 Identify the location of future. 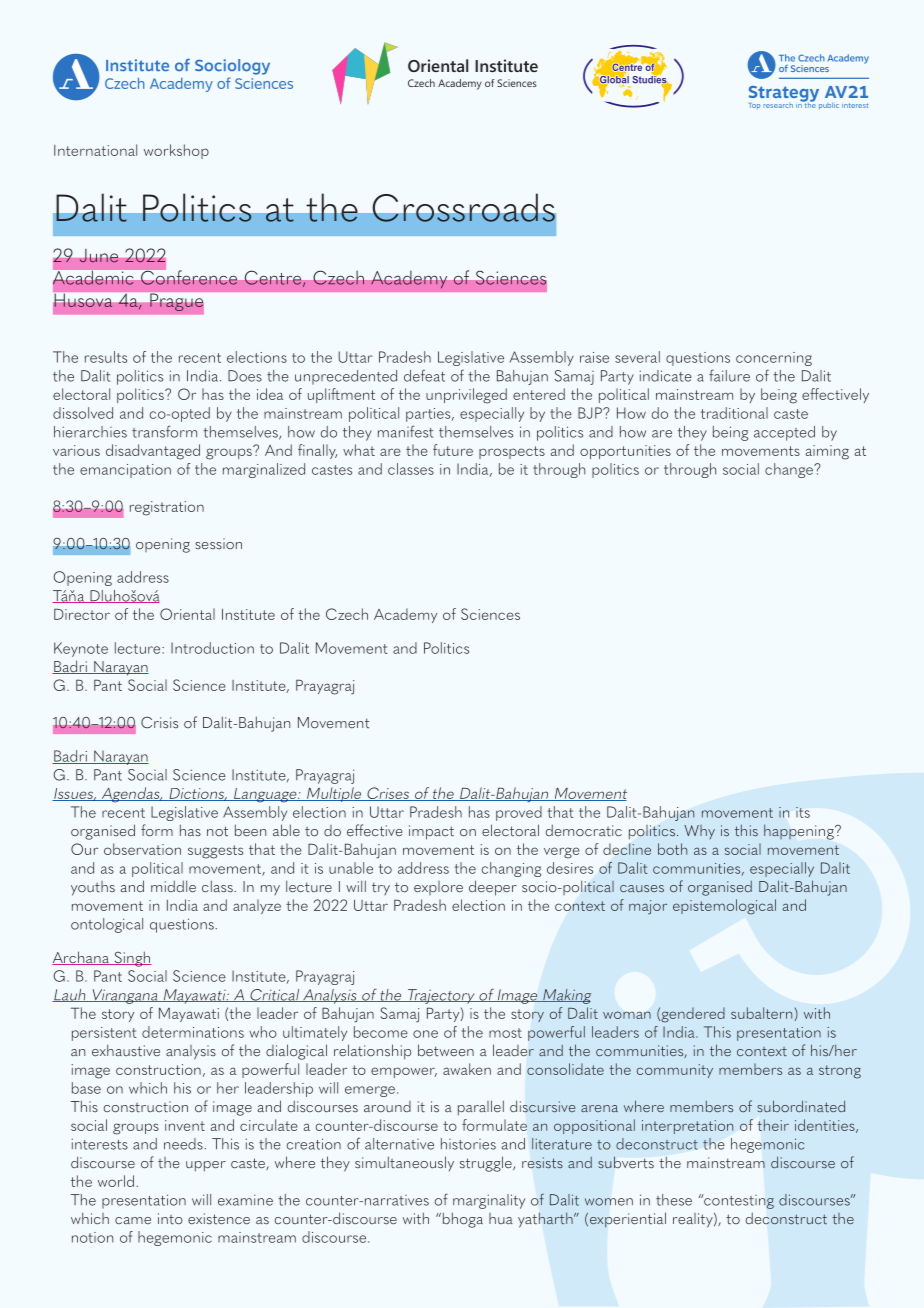
(453, 450).
